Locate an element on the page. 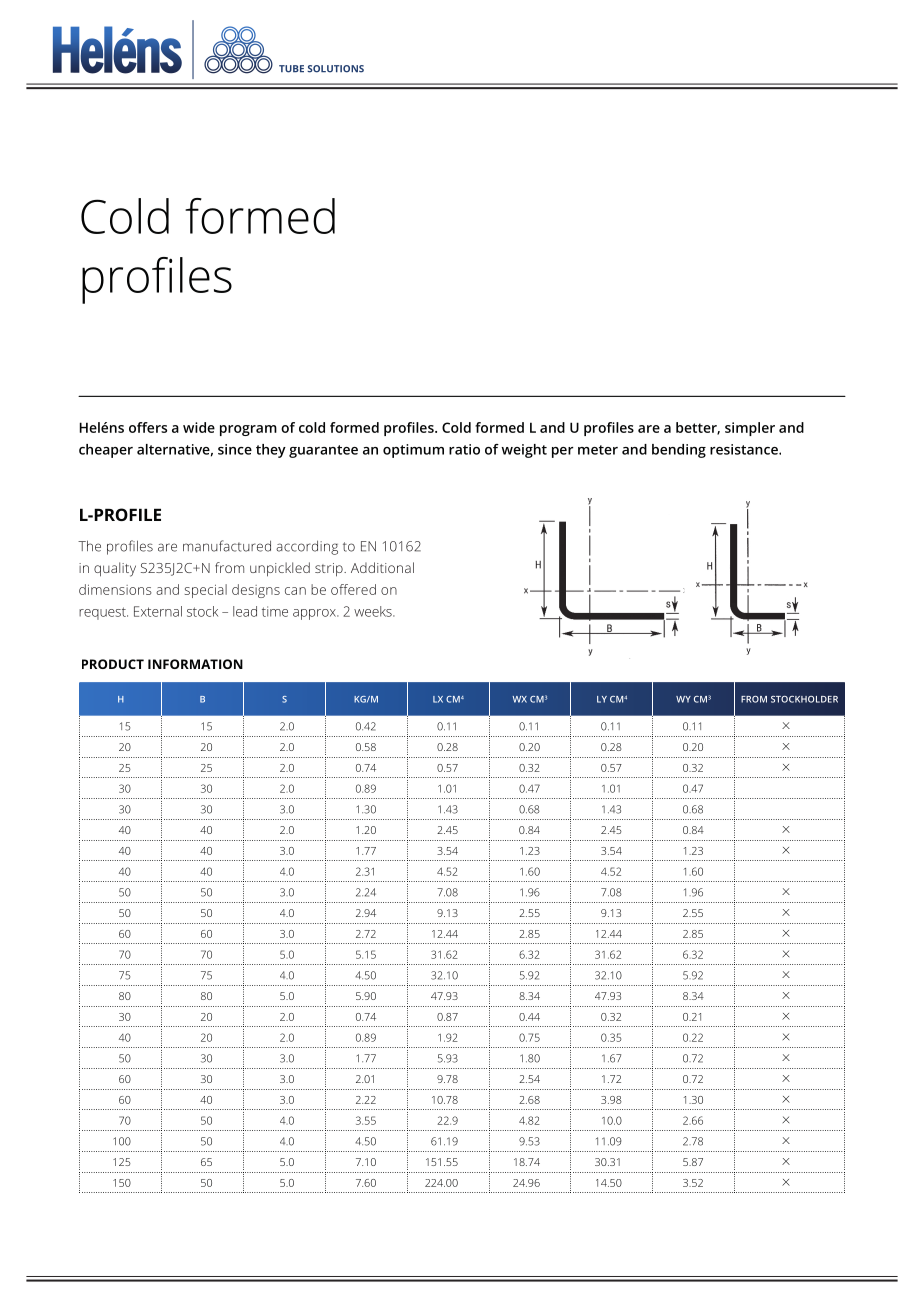 Image resolution: width=924 pixels, height=1308 pixels. weeks is located at coordinates (374, 611).
